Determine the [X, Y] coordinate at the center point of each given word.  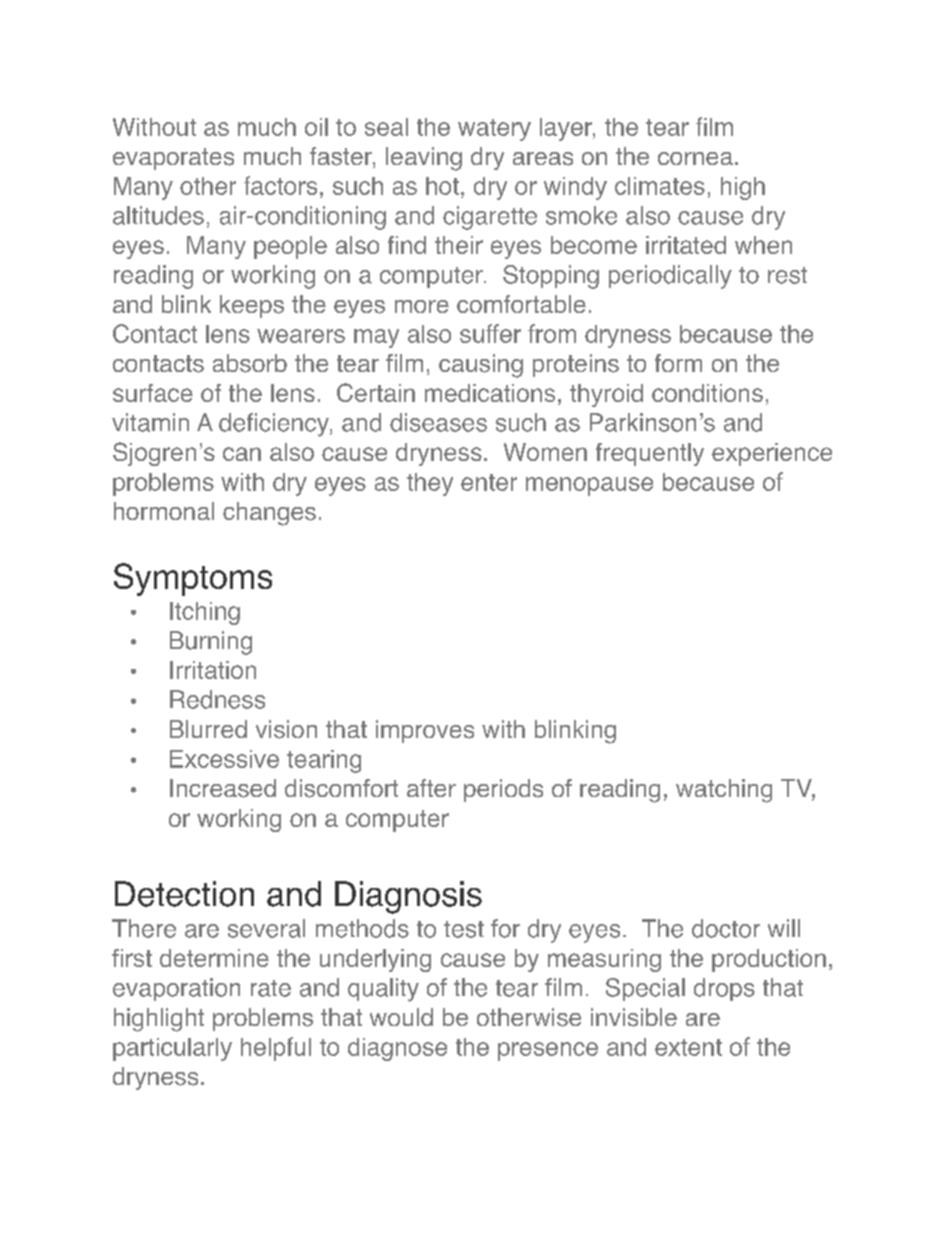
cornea [695, 158]
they [430, 484]
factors [280, 185]
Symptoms [193, 579]
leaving [424, 159]
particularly [172, 1049]
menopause [589, 486]
